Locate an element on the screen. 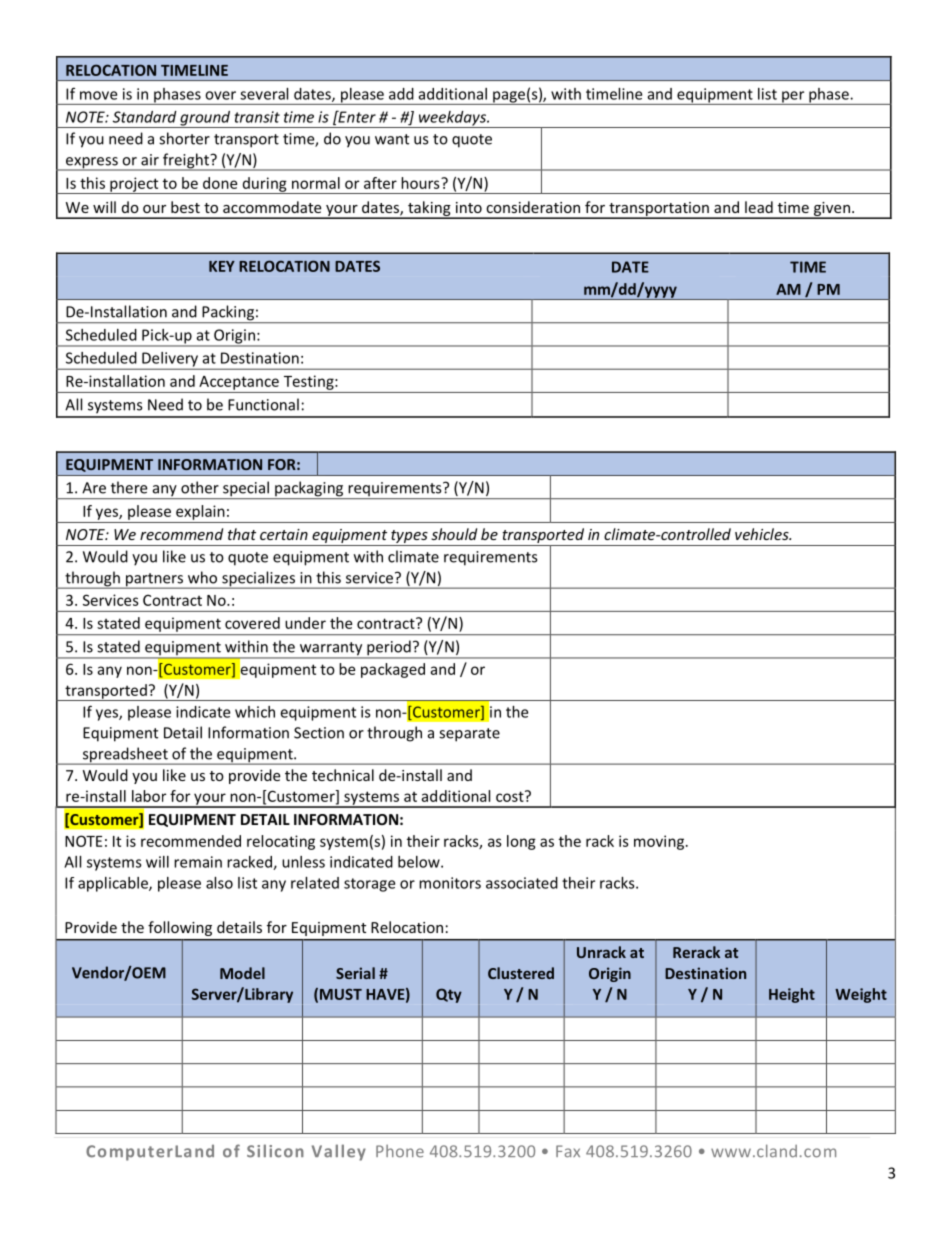 This screenshot has width=952, height=1233. remain is located at coordinates (198, 862).
